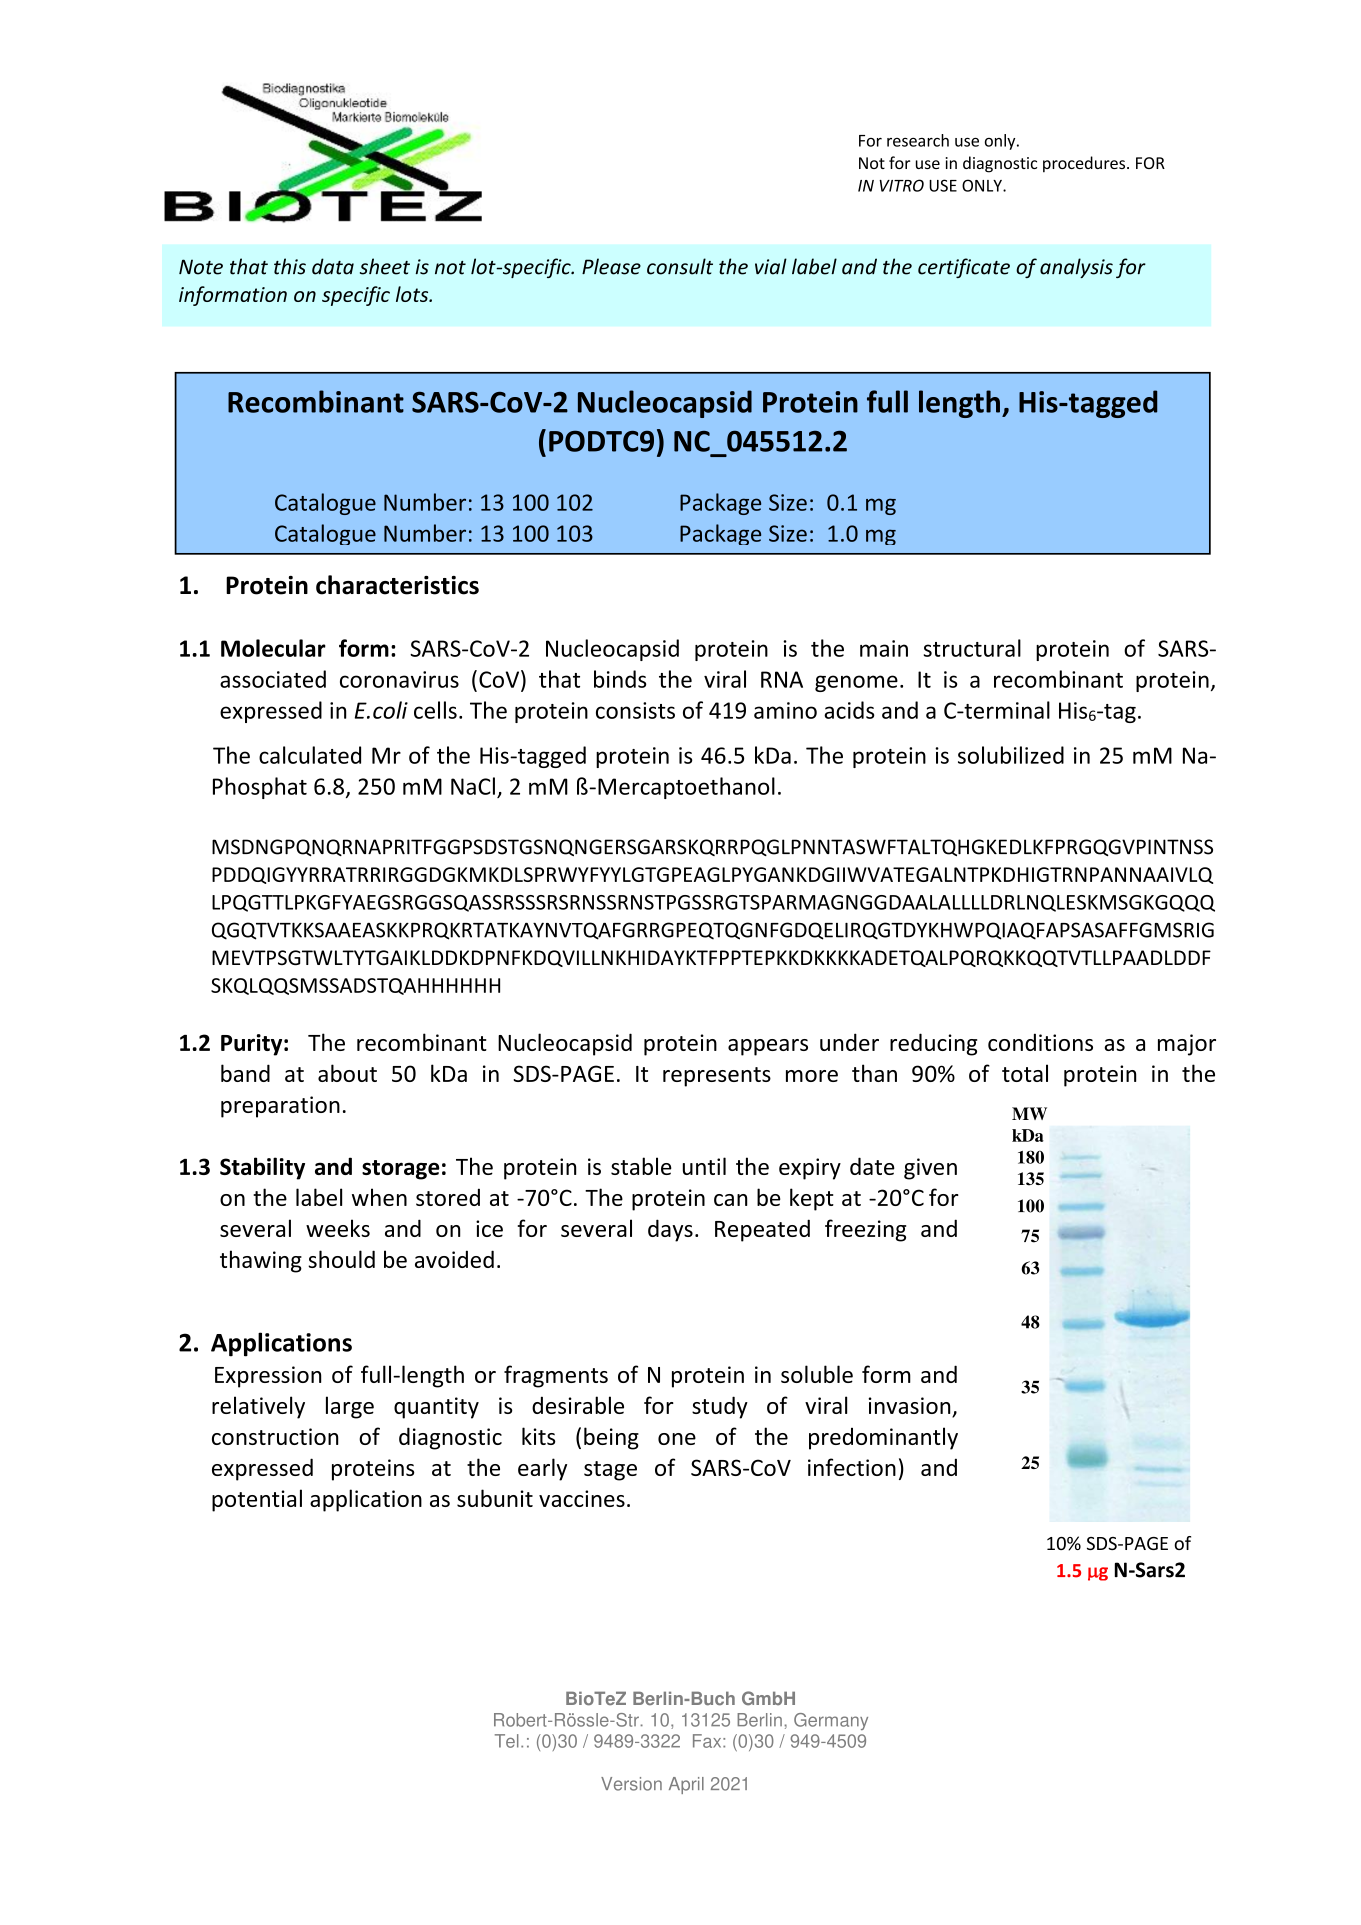  I want to click on consult, so click(680, 266).
